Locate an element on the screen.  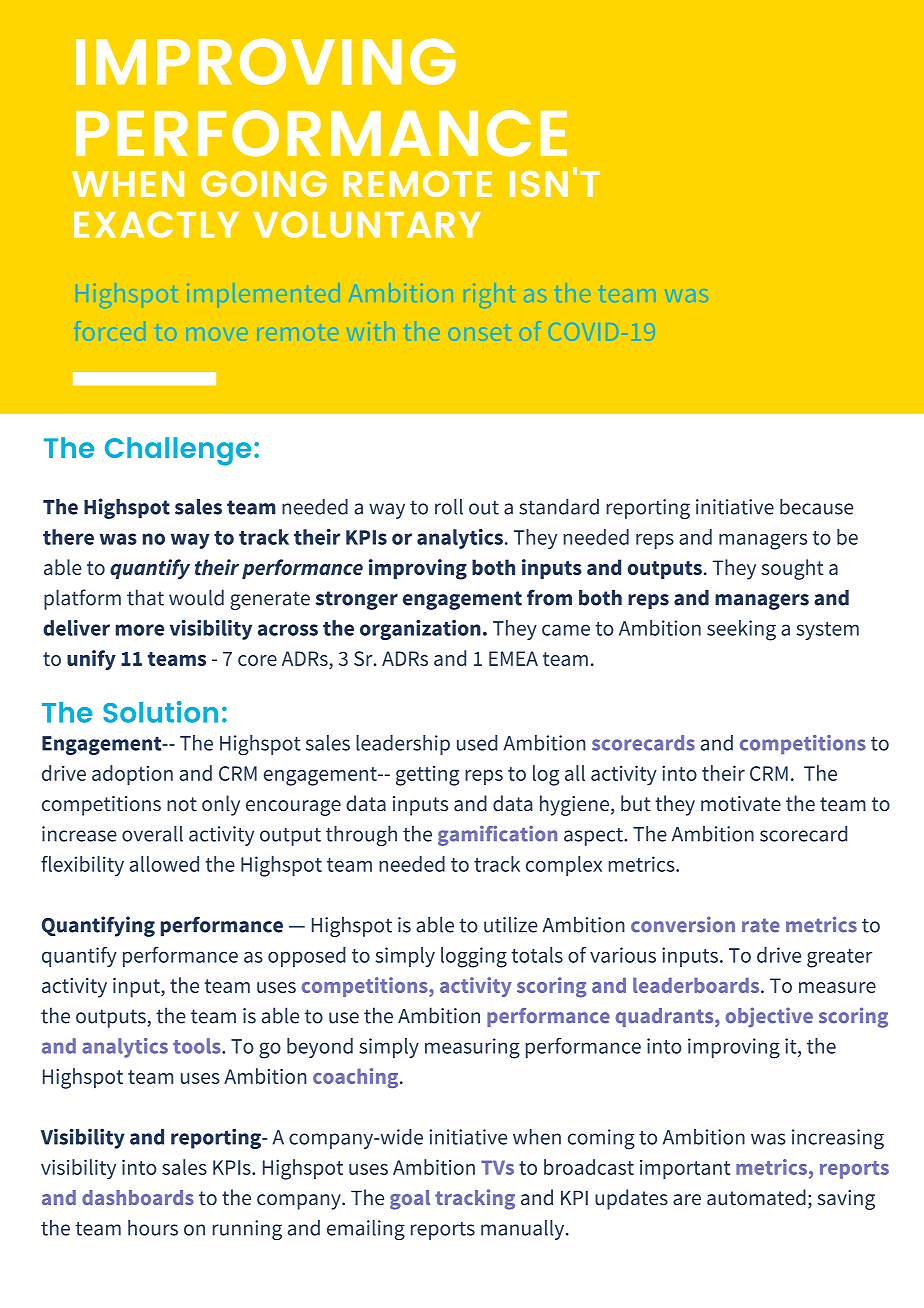
roll is located at coordinates (449, 507).
